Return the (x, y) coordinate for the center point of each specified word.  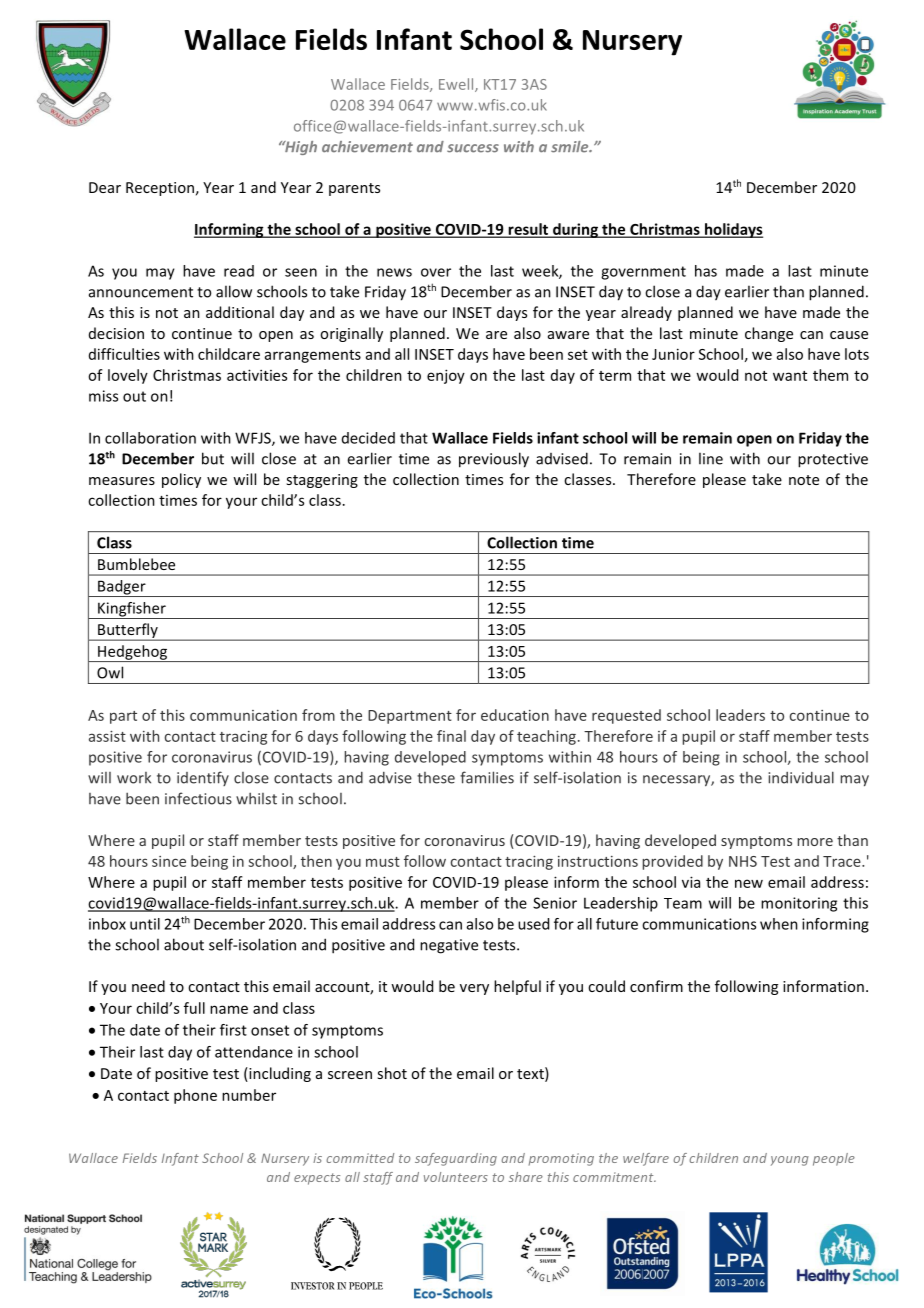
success (473, 148)
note (804, 480)
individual (801, 777)
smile (571, 147)
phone (195, 1096)
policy (181, 480)
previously (494, 460)
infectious (198, 798)
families (487, 777)
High (300, 148)
